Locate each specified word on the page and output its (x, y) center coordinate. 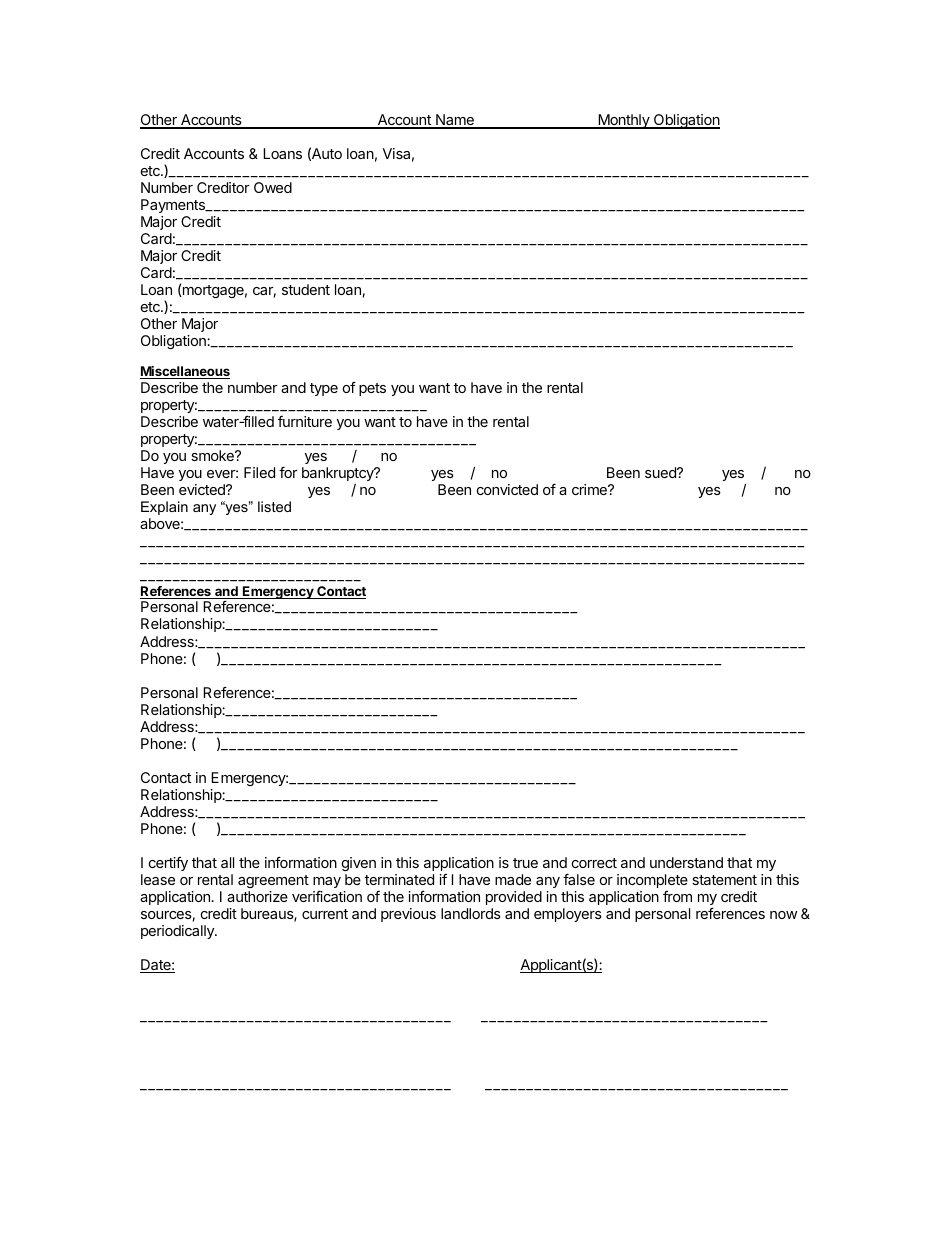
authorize (257, 896)
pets (372, 389)
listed (274, 506)
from (677, 896)
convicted (507, 489)
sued (661, 472)
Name (455, 121)
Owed (273, 187)
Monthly (624, 121)
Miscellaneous (185, 372)
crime (590, 489)
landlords (471, 913)
